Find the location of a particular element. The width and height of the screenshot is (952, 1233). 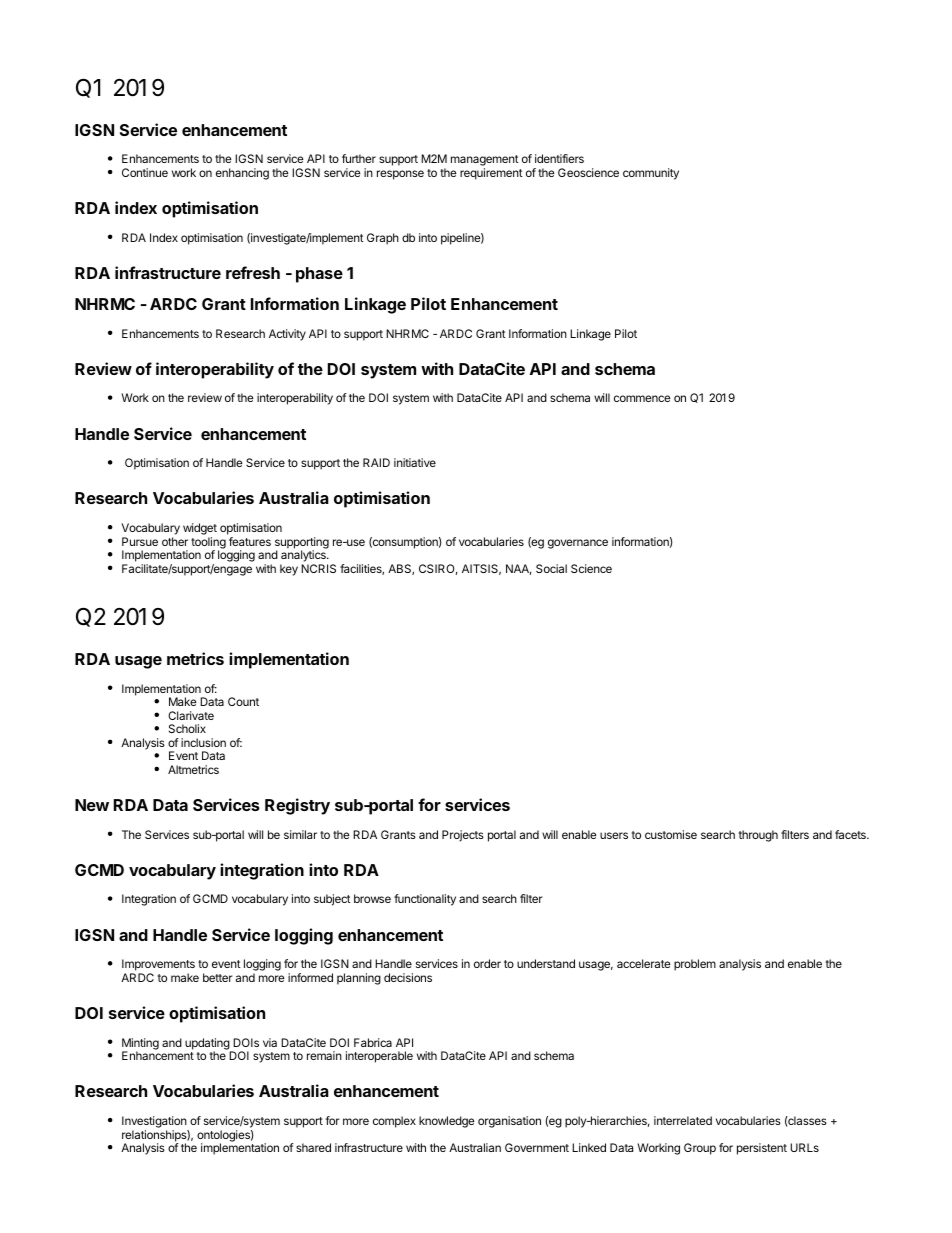

Social is located at coordinates (551, 568).
